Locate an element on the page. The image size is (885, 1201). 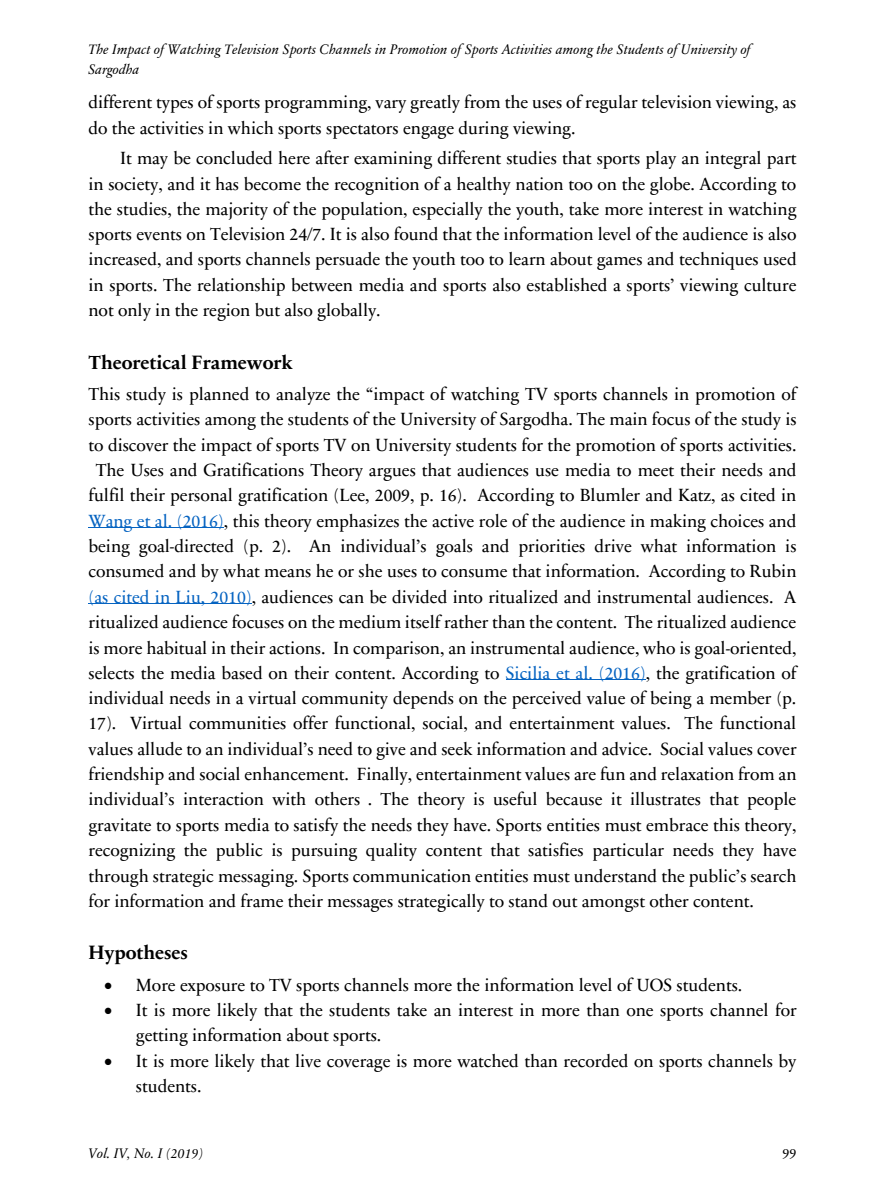
Vol is located at coordinates (99, 1152).
